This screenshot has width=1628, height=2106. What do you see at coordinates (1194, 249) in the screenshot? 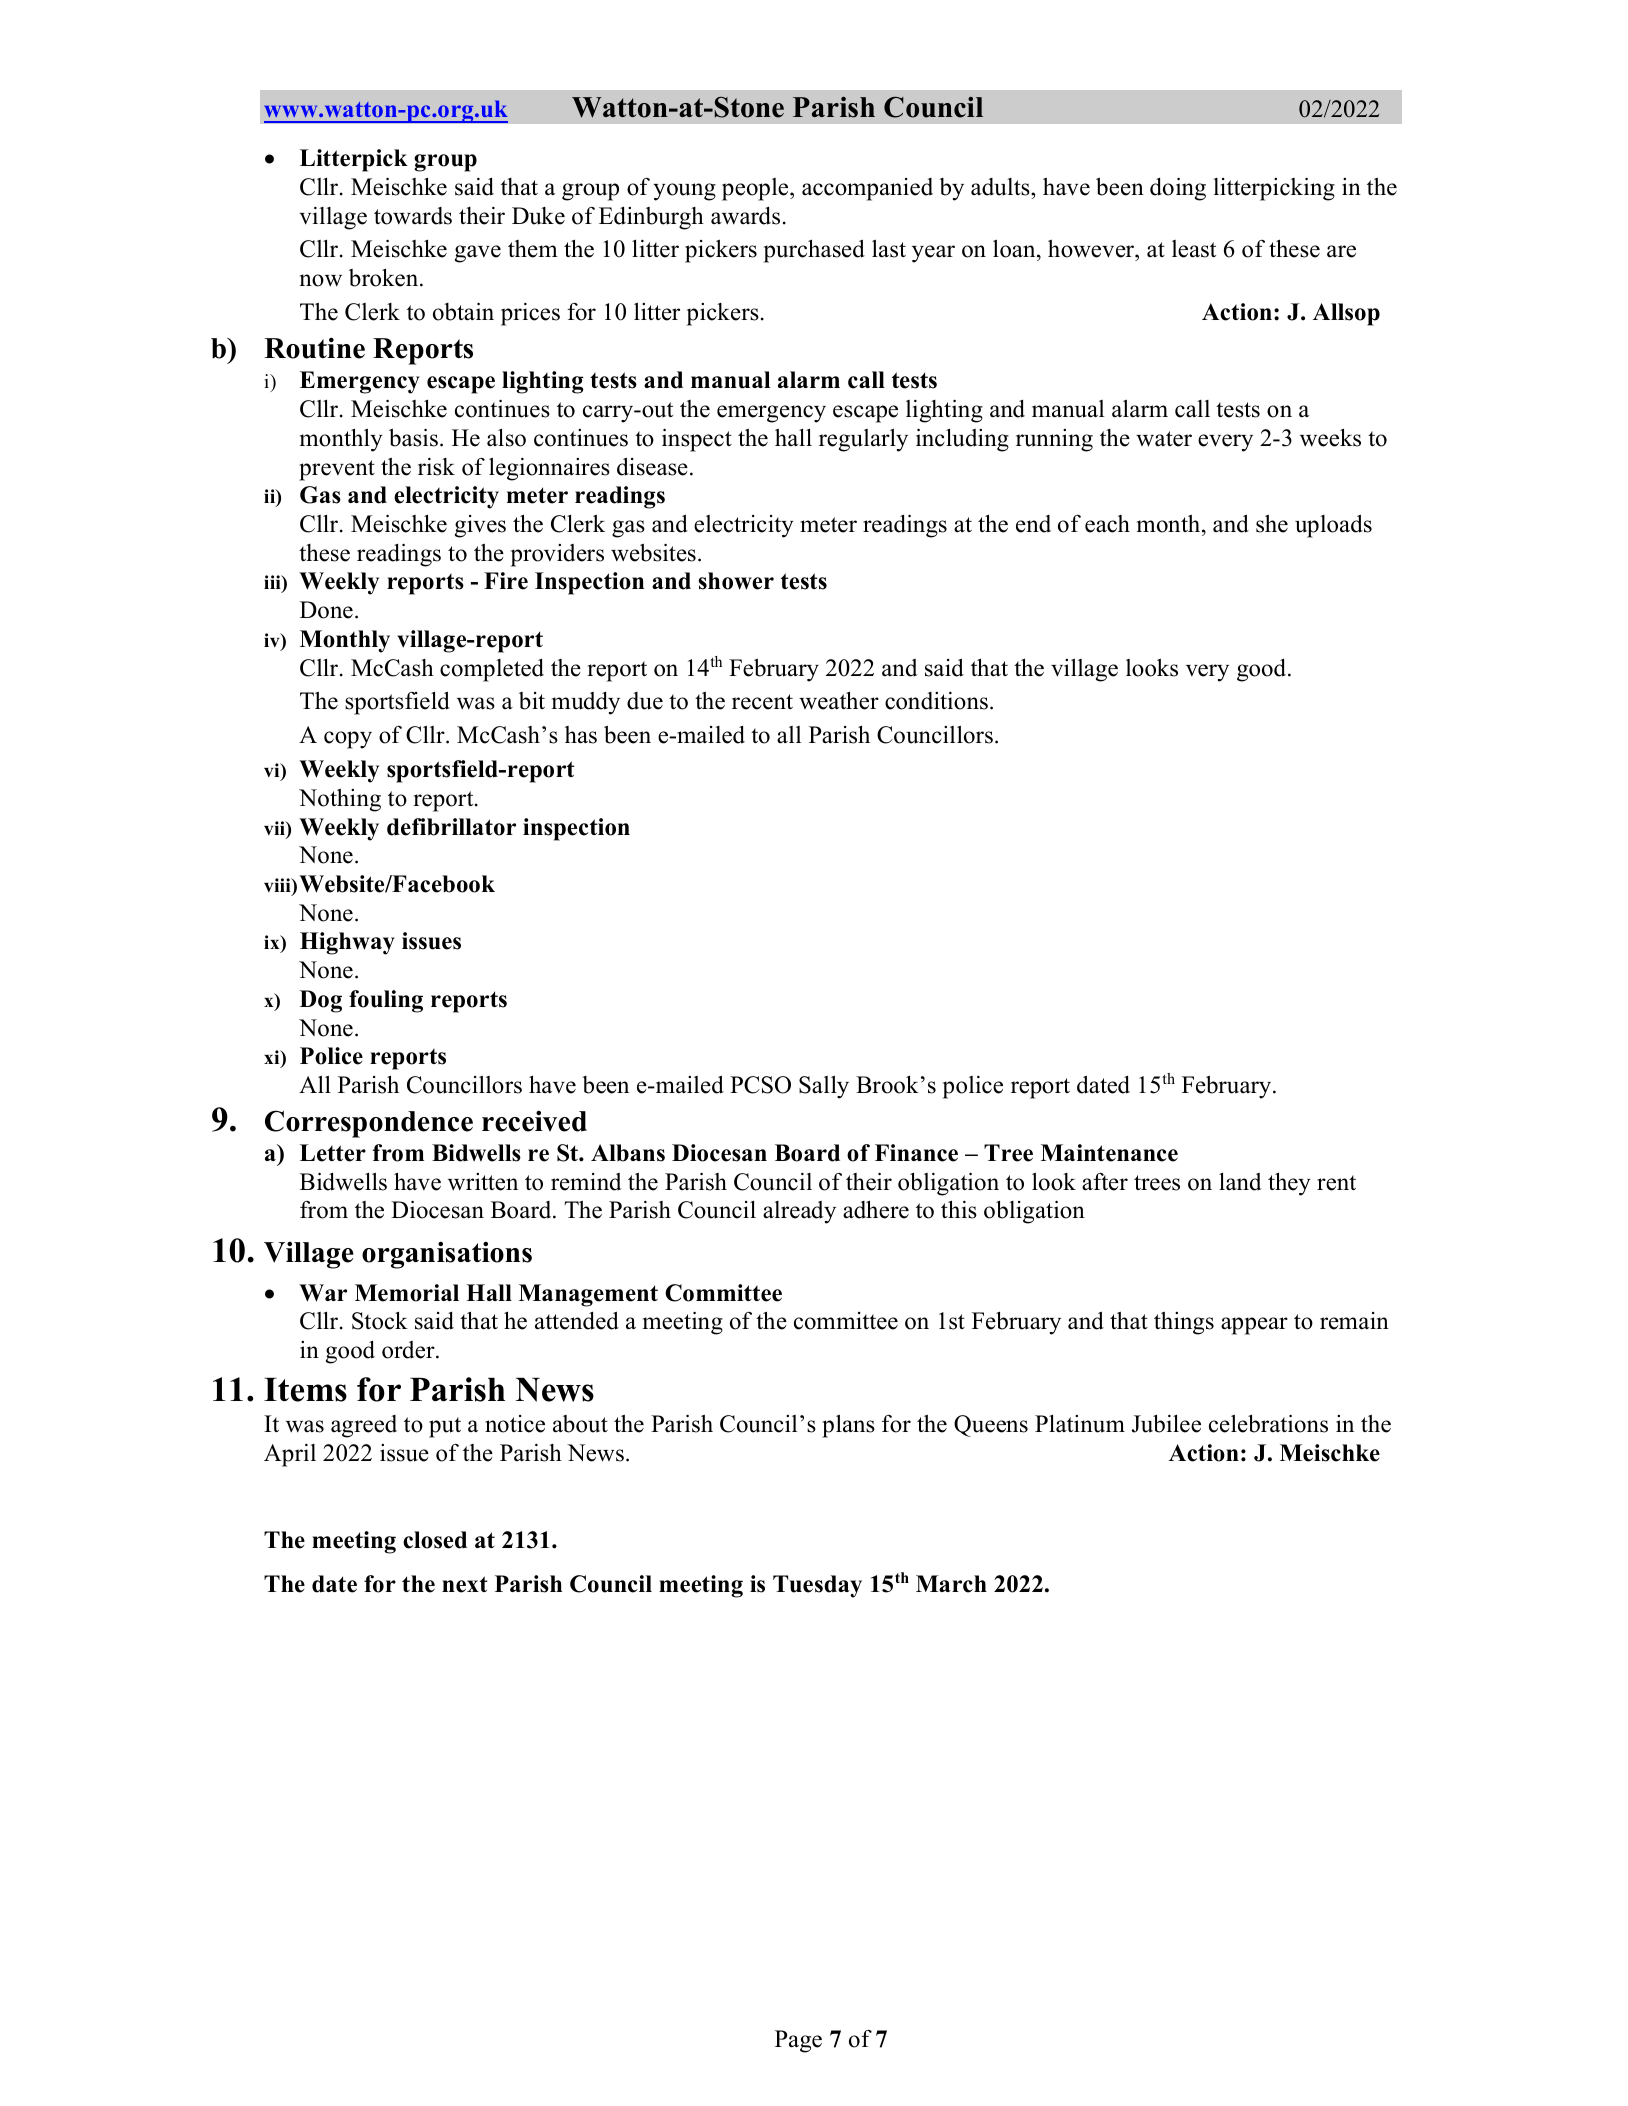
I see `least` at bounding box center [1194, 249].
